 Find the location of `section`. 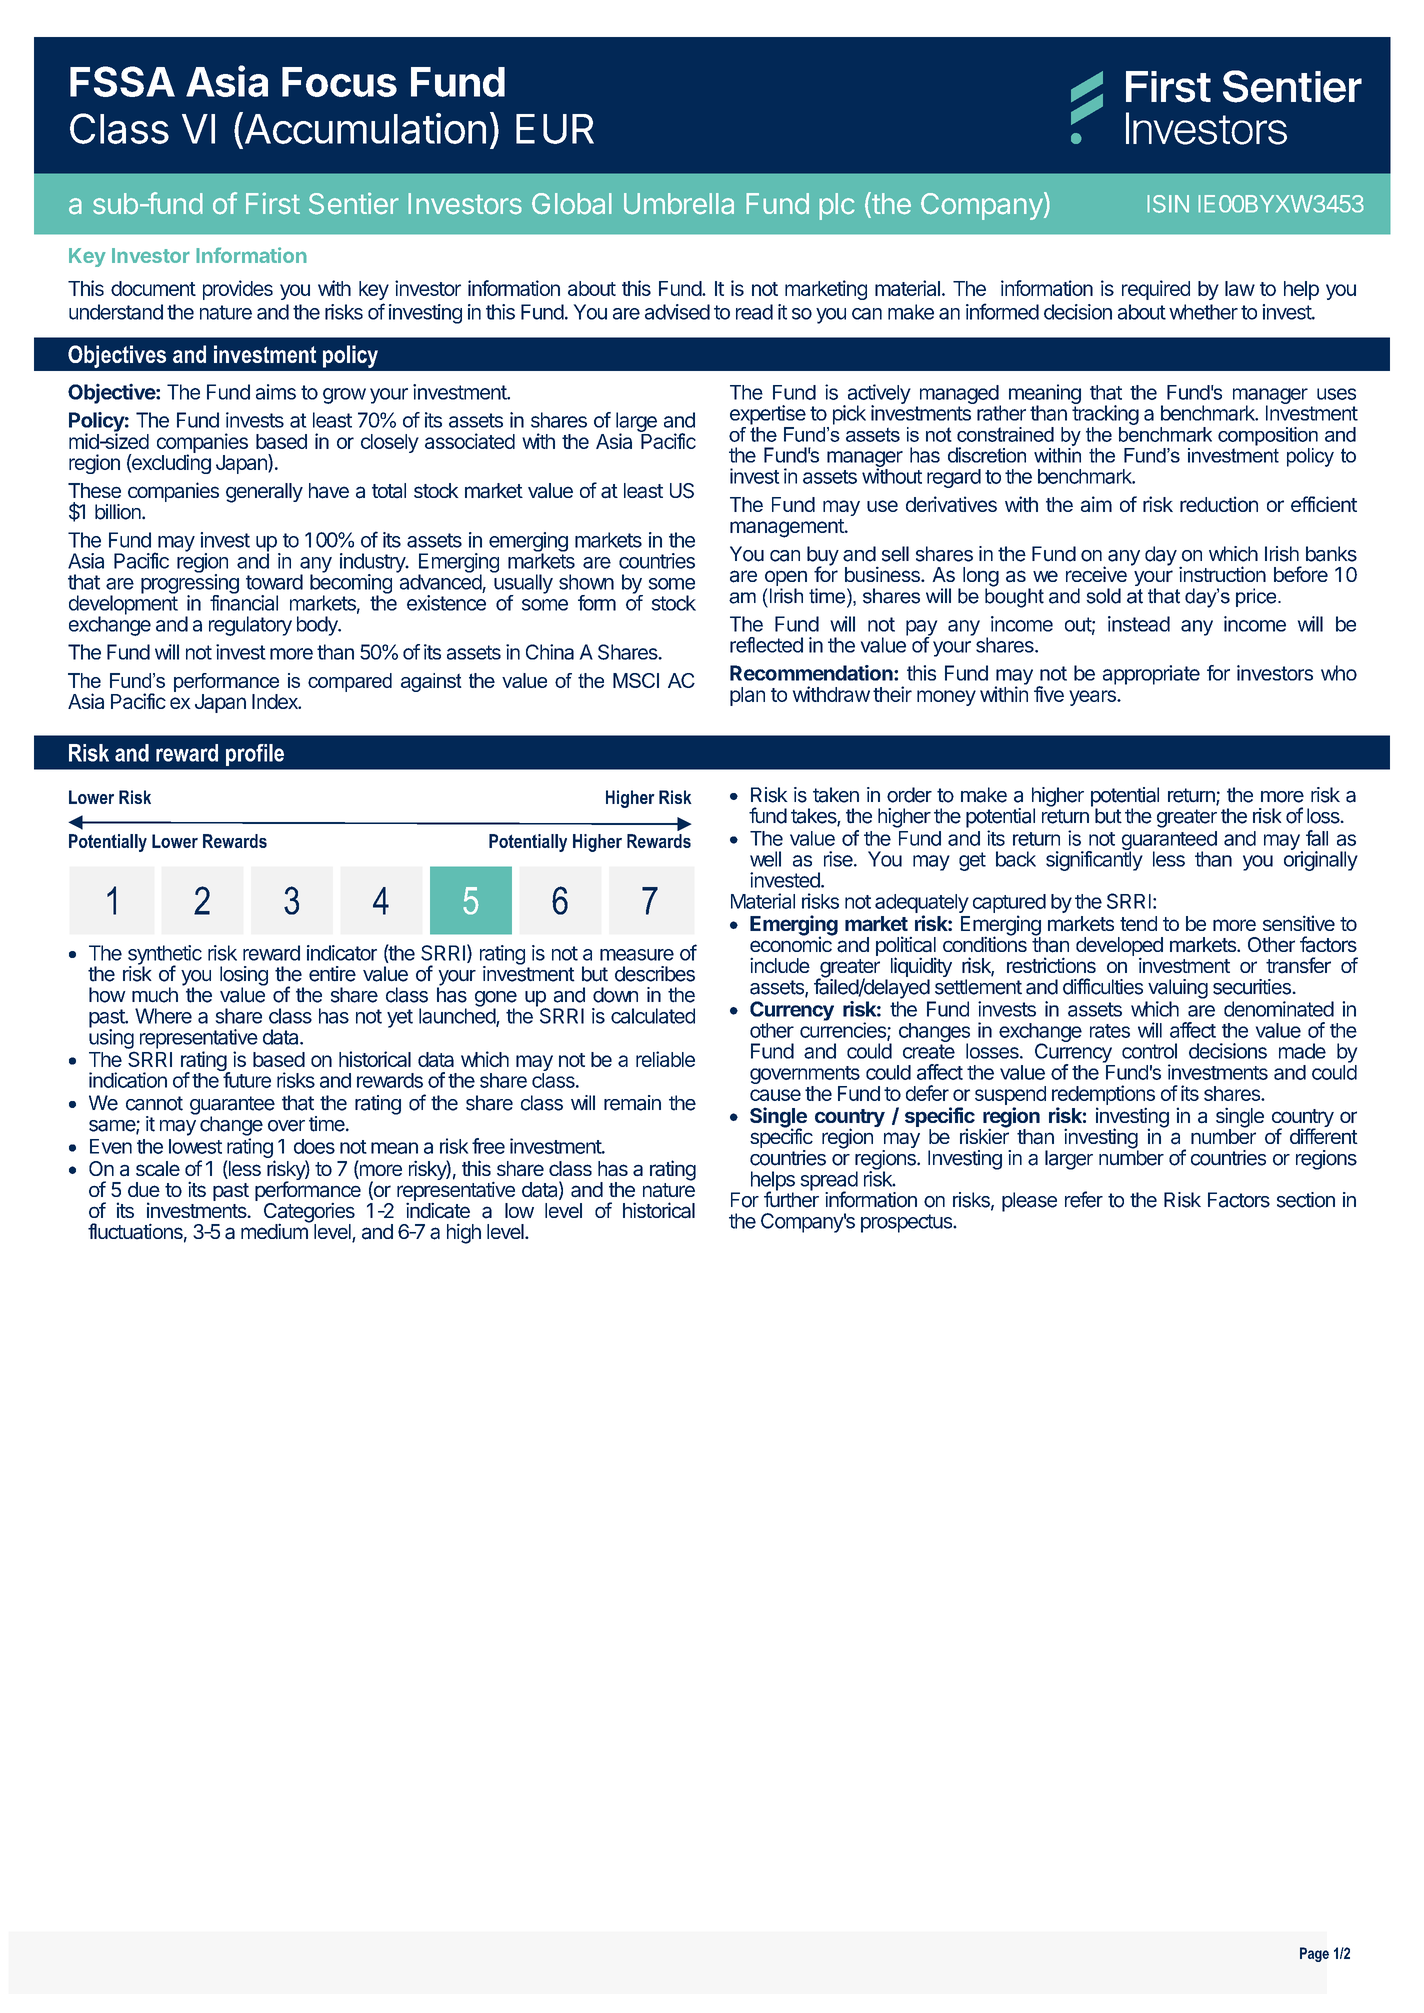

section is located at coordinates (1306, 1200).
